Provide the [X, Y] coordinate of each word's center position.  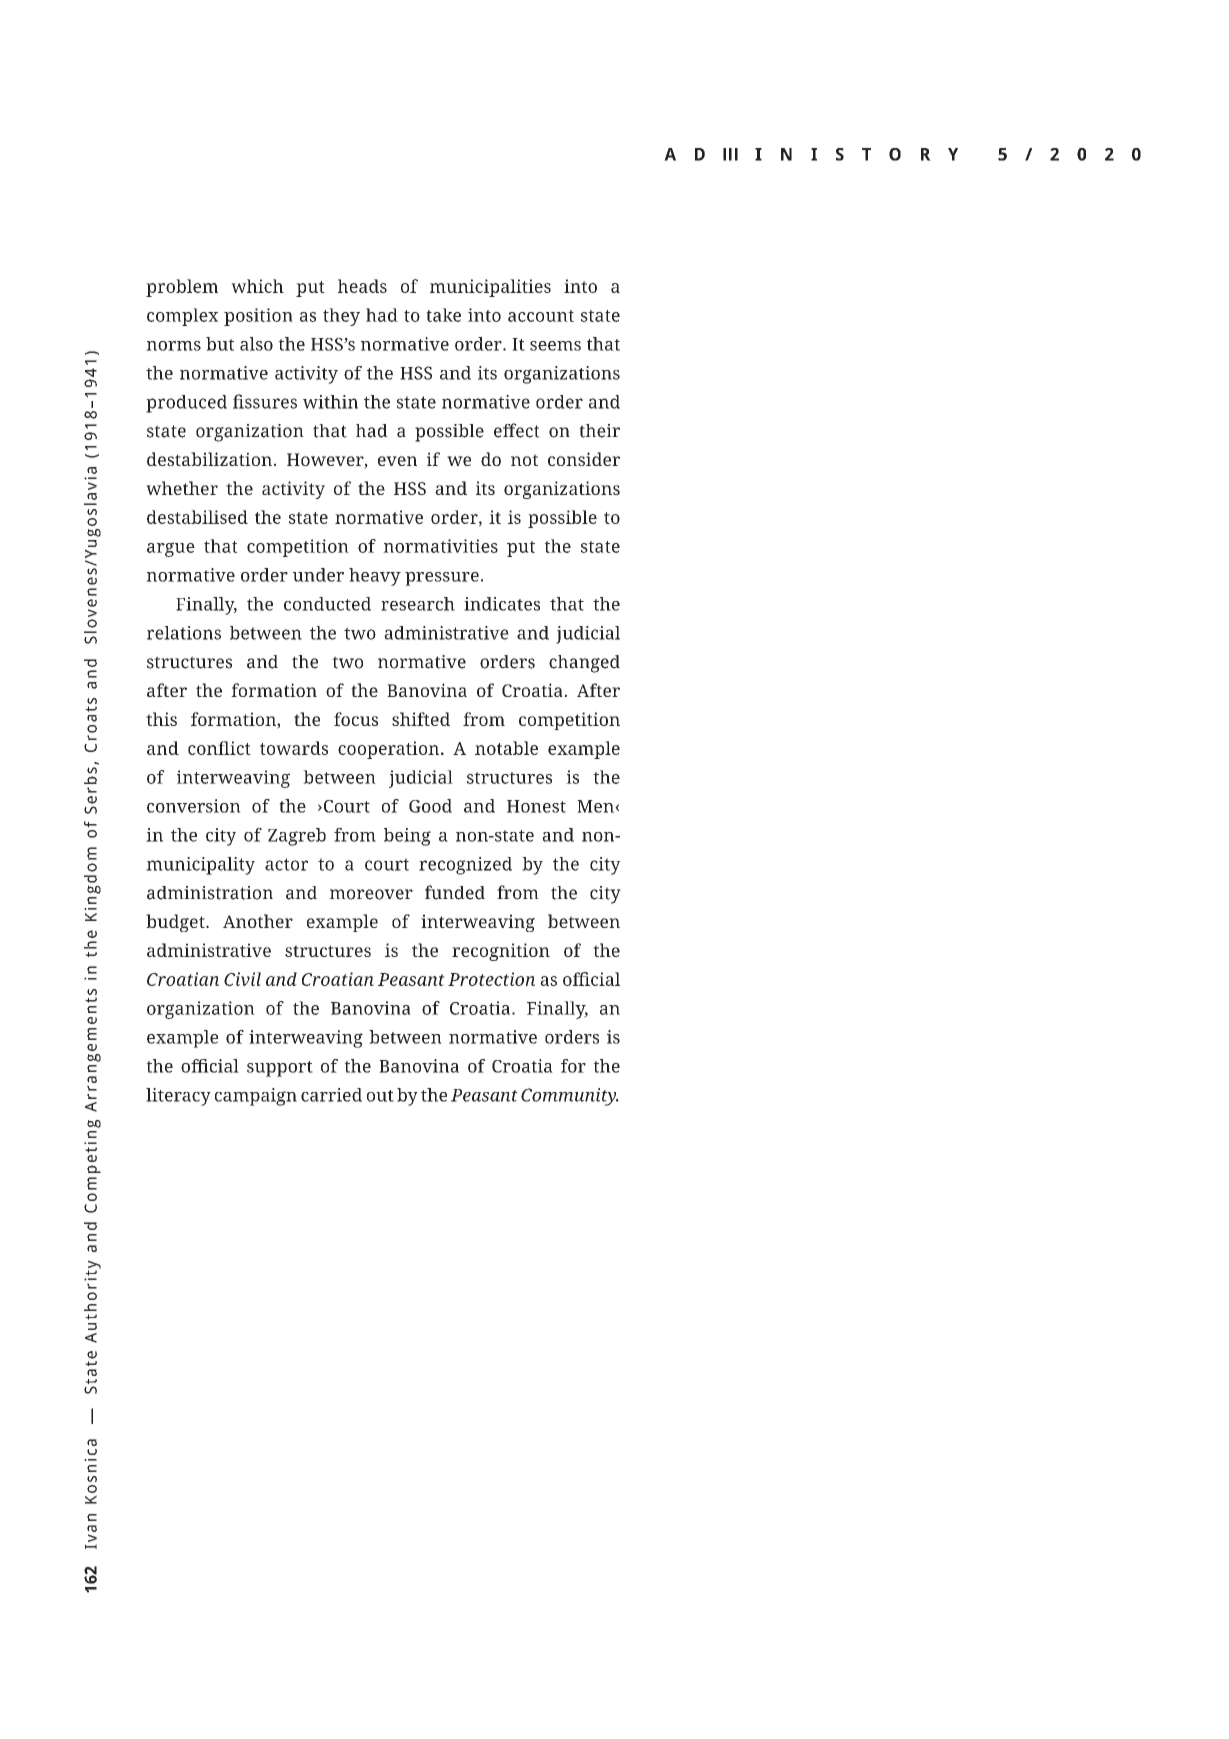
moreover [371, 894]
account [541, 316]
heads [362, 286]
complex [183, 317]
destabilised [197, 517]
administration [210, 893]
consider [584, 459]
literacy [178, 1097]
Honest [536, 806]
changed [584, 664]
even [397, 461]
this [161, 719]
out [380, 1096]
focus [356, 719]
